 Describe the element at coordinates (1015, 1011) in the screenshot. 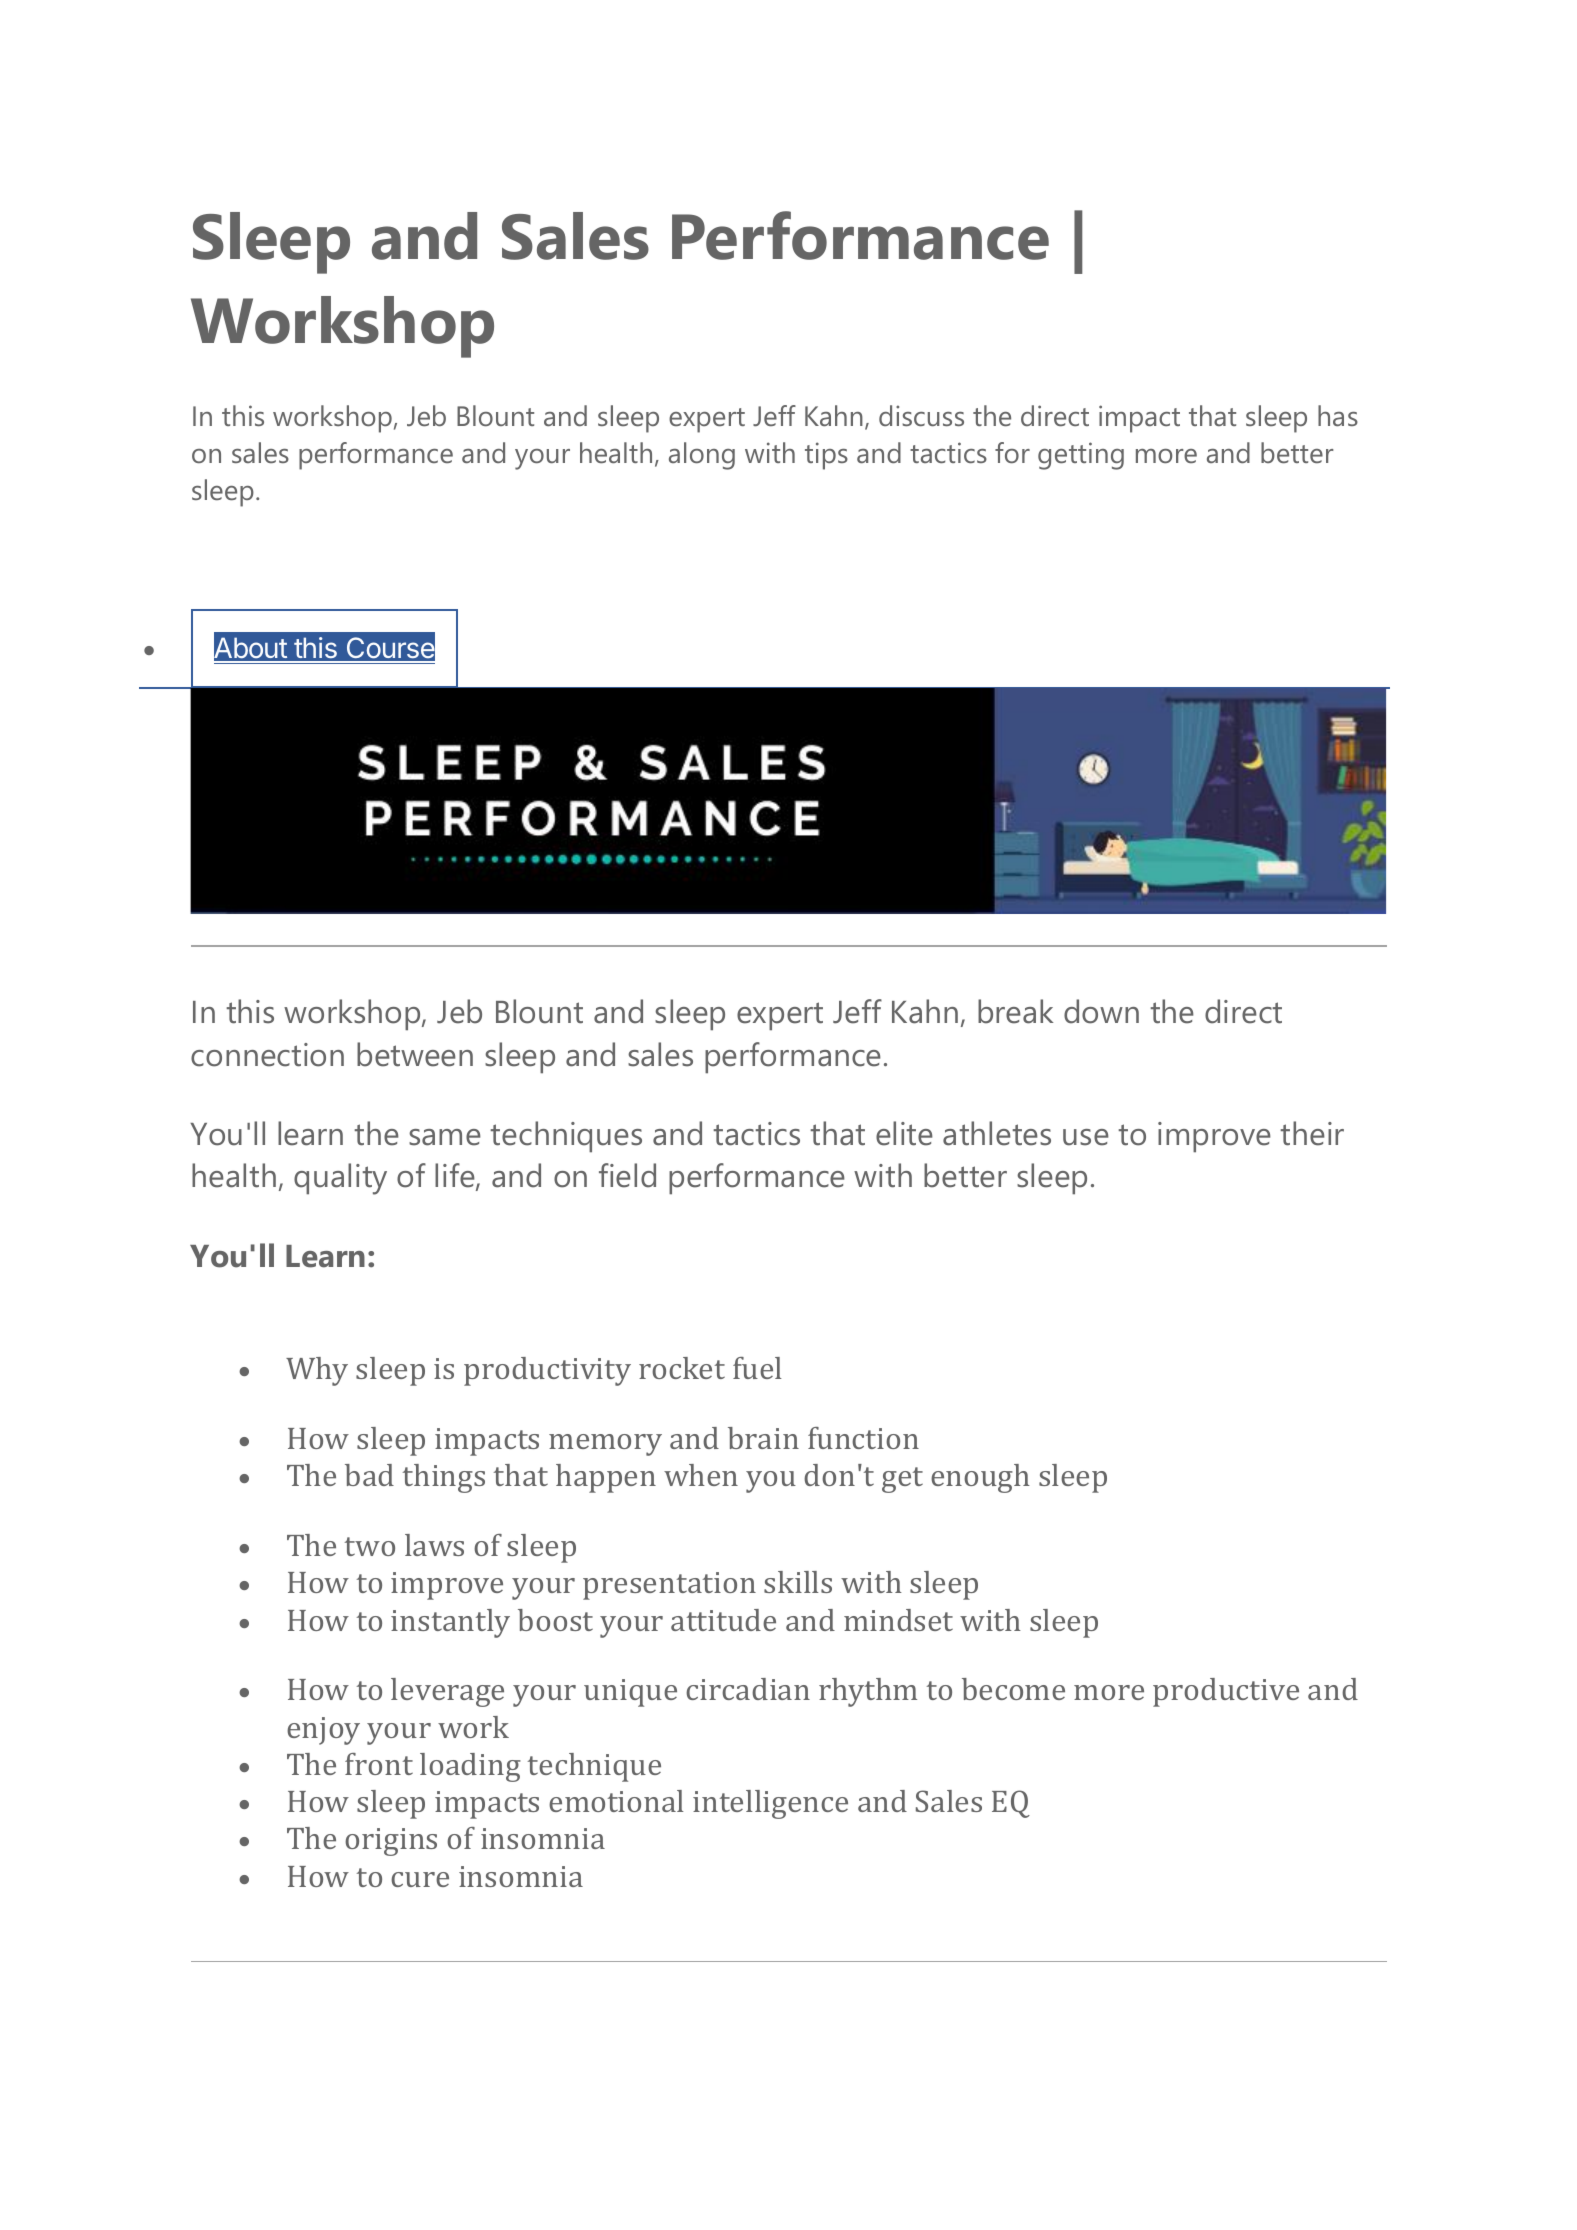

I see `break` at that location.
